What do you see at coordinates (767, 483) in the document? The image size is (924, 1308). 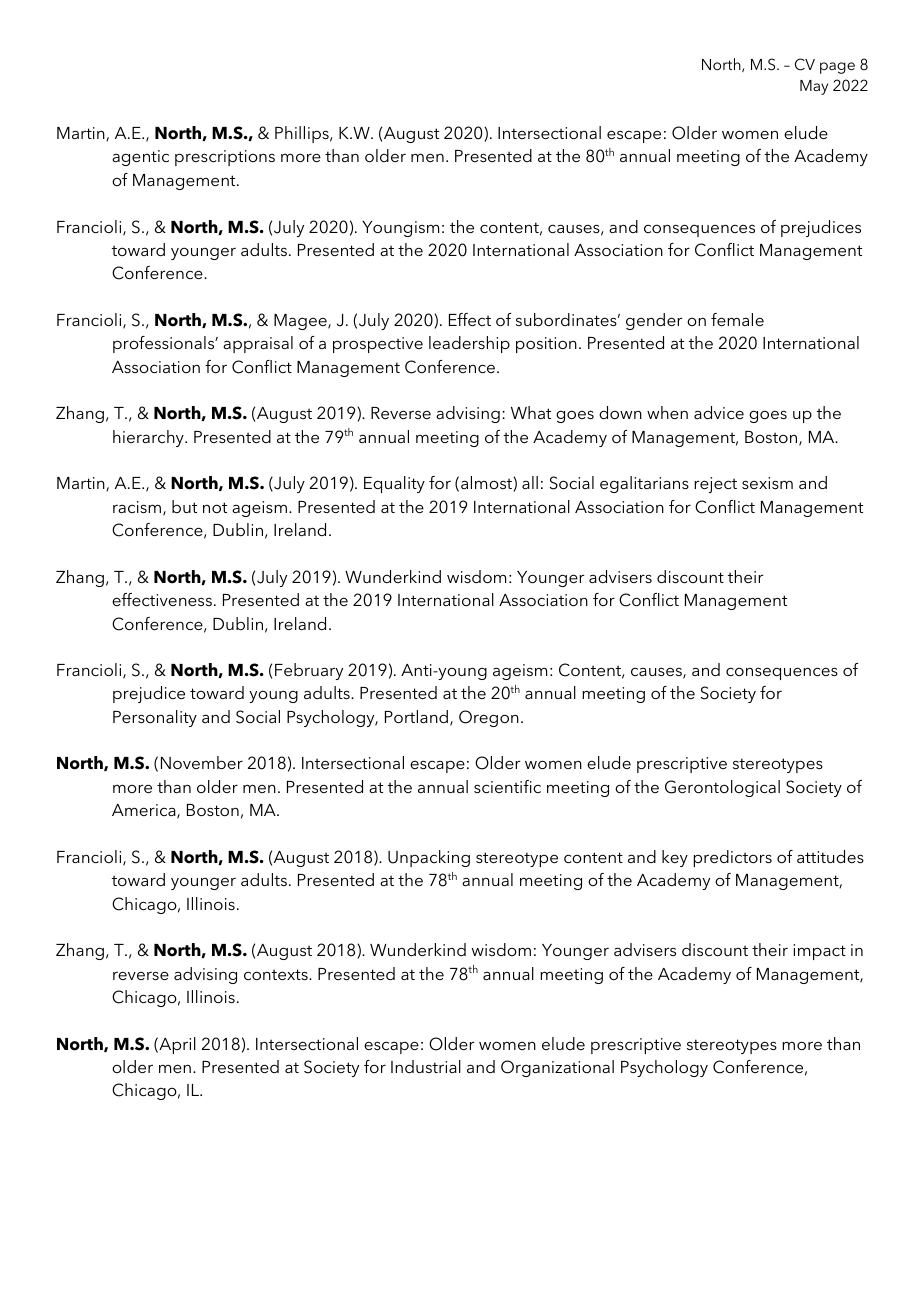 I see `sexism` at bounding box center [767, 483].
